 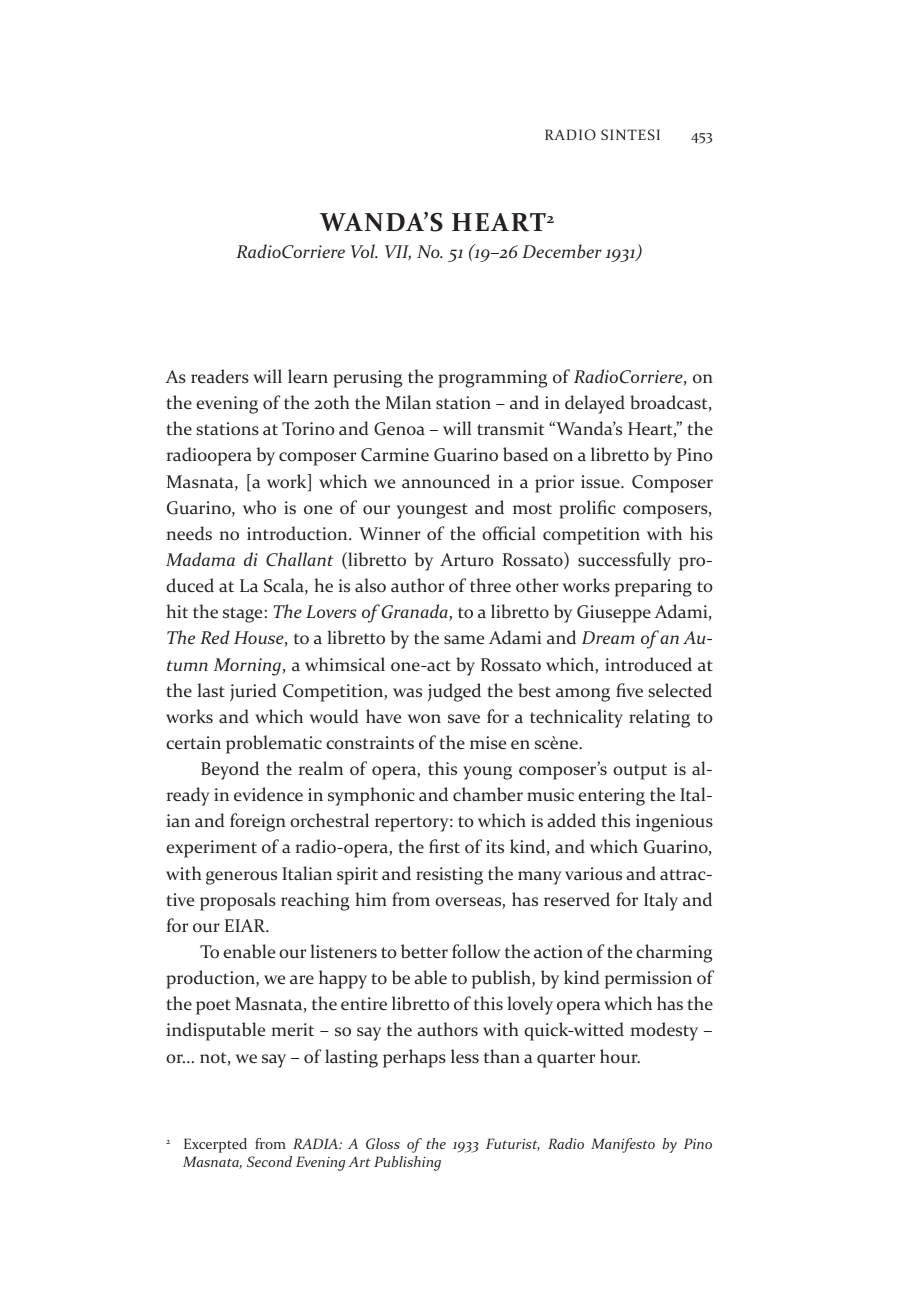 What do you see at coordinates (383, 1143) in the image?
I see `Gloss` at bounding box center [383, 1143].
